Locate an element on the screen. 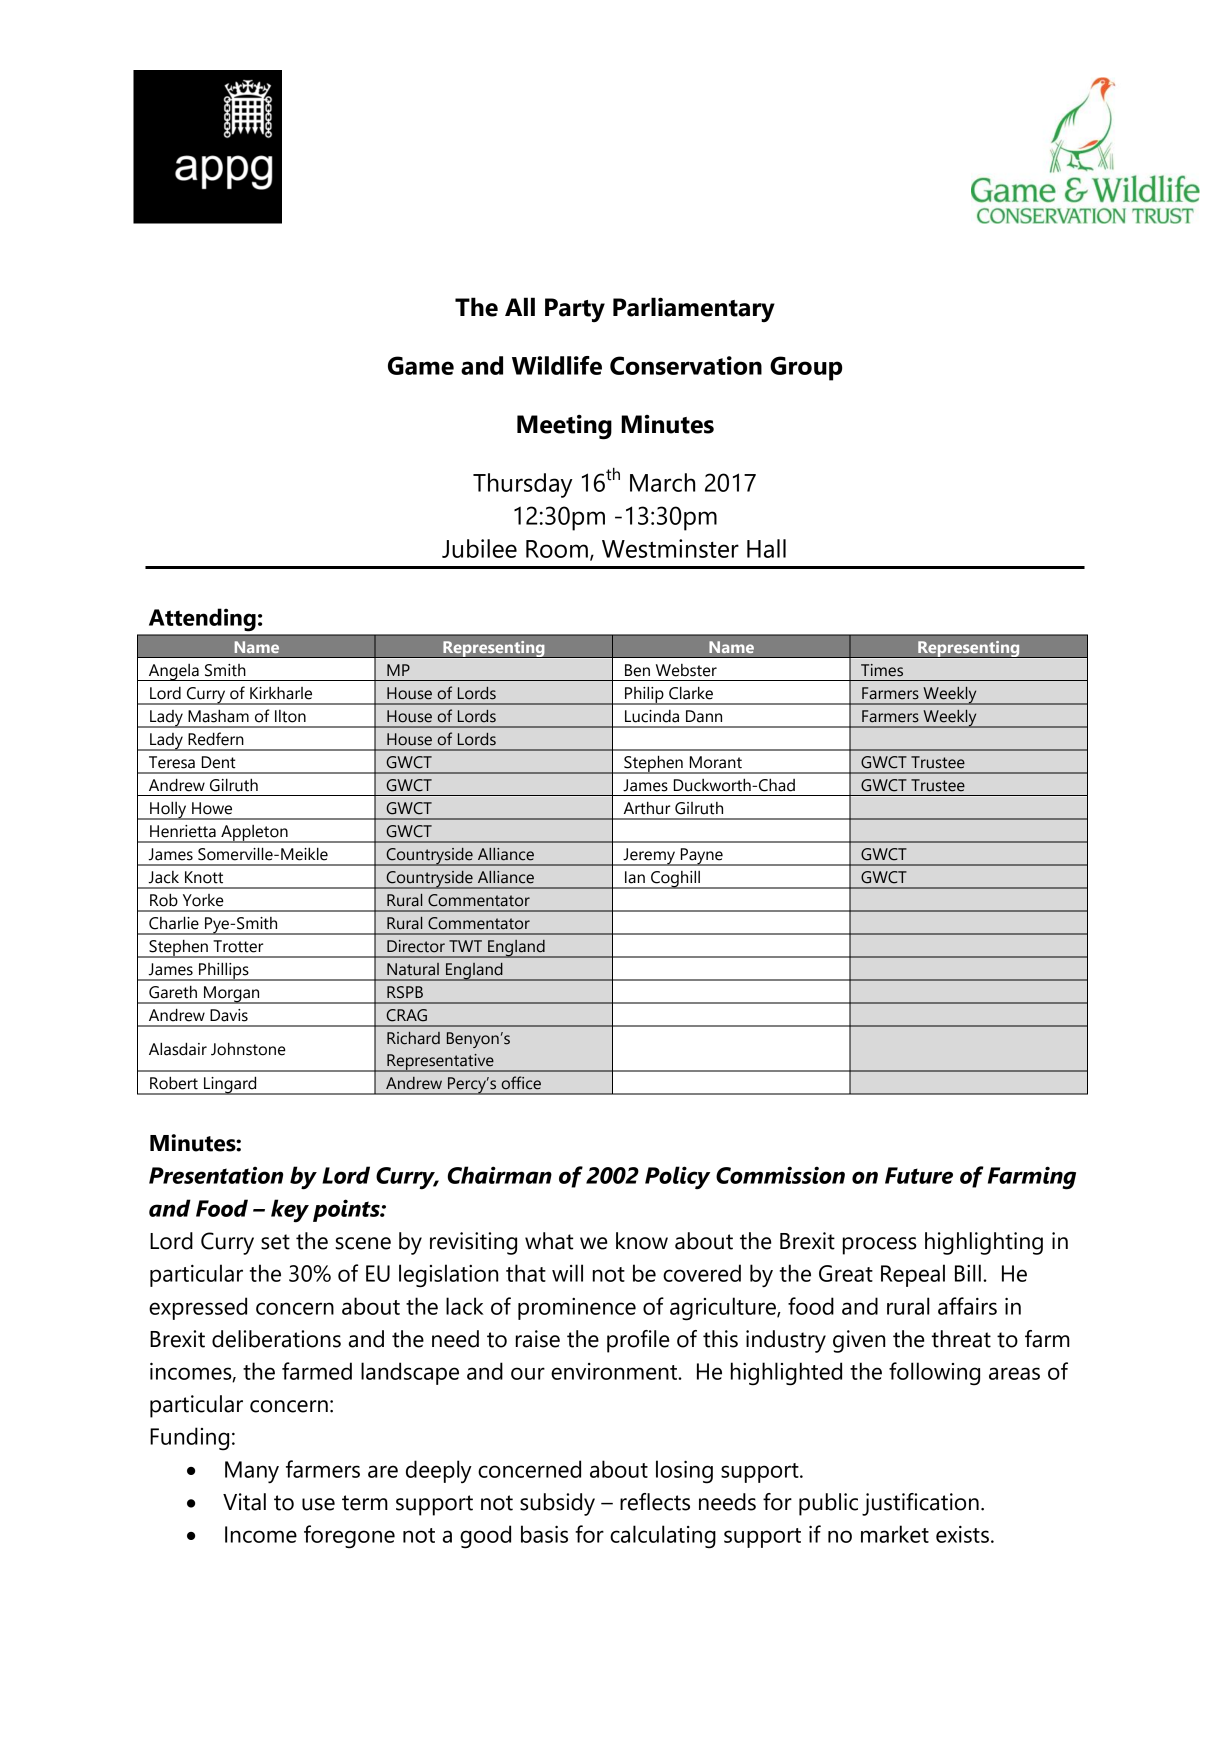  Vital is located at coordinates (244, 1502).
